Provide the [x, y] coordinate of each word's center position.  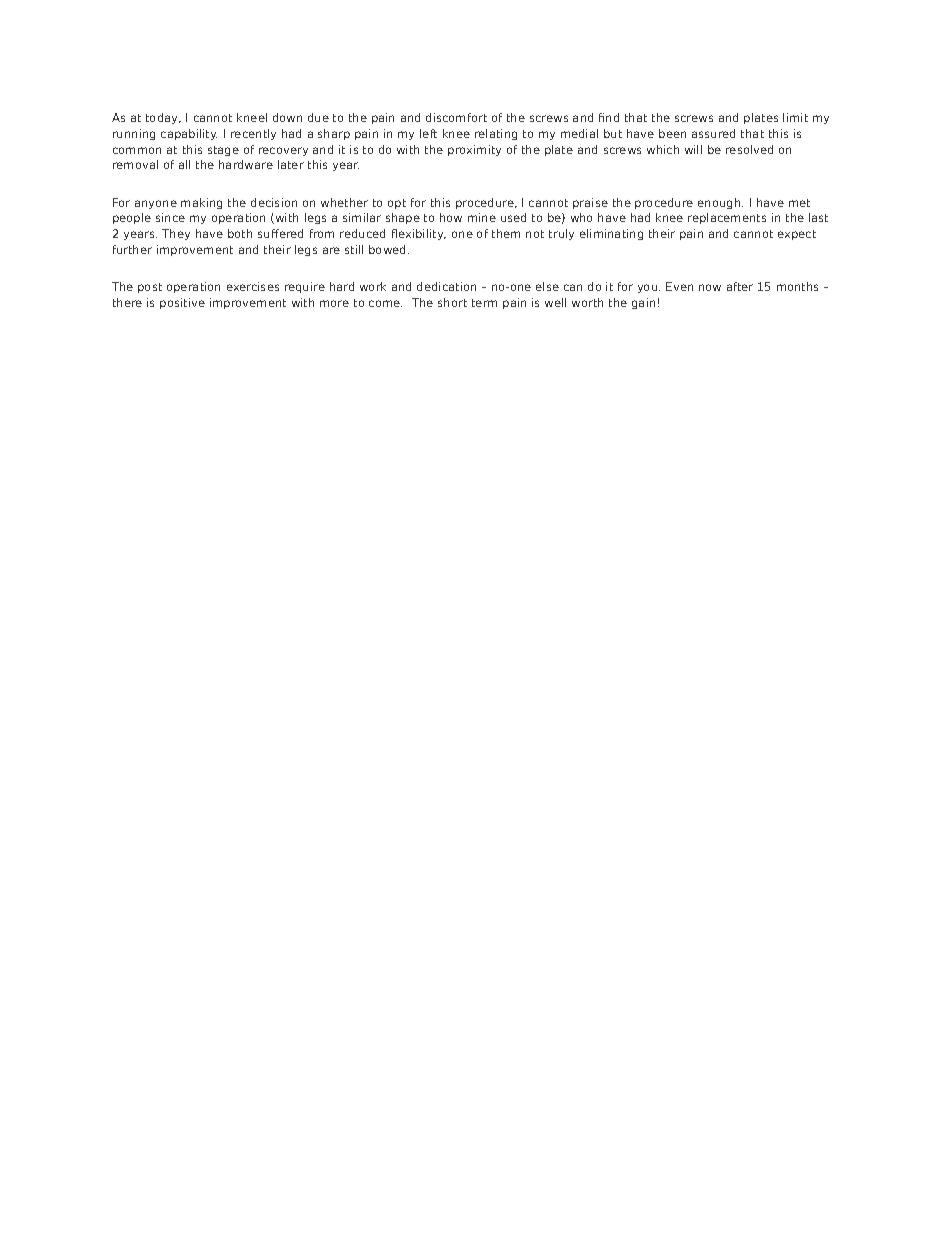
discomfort [456, 117]
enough [720, 203]
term [484, 303]
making [201, 203]
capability [189, 134]
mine [482, 217]
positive [182, 303]
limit [795, 117]
